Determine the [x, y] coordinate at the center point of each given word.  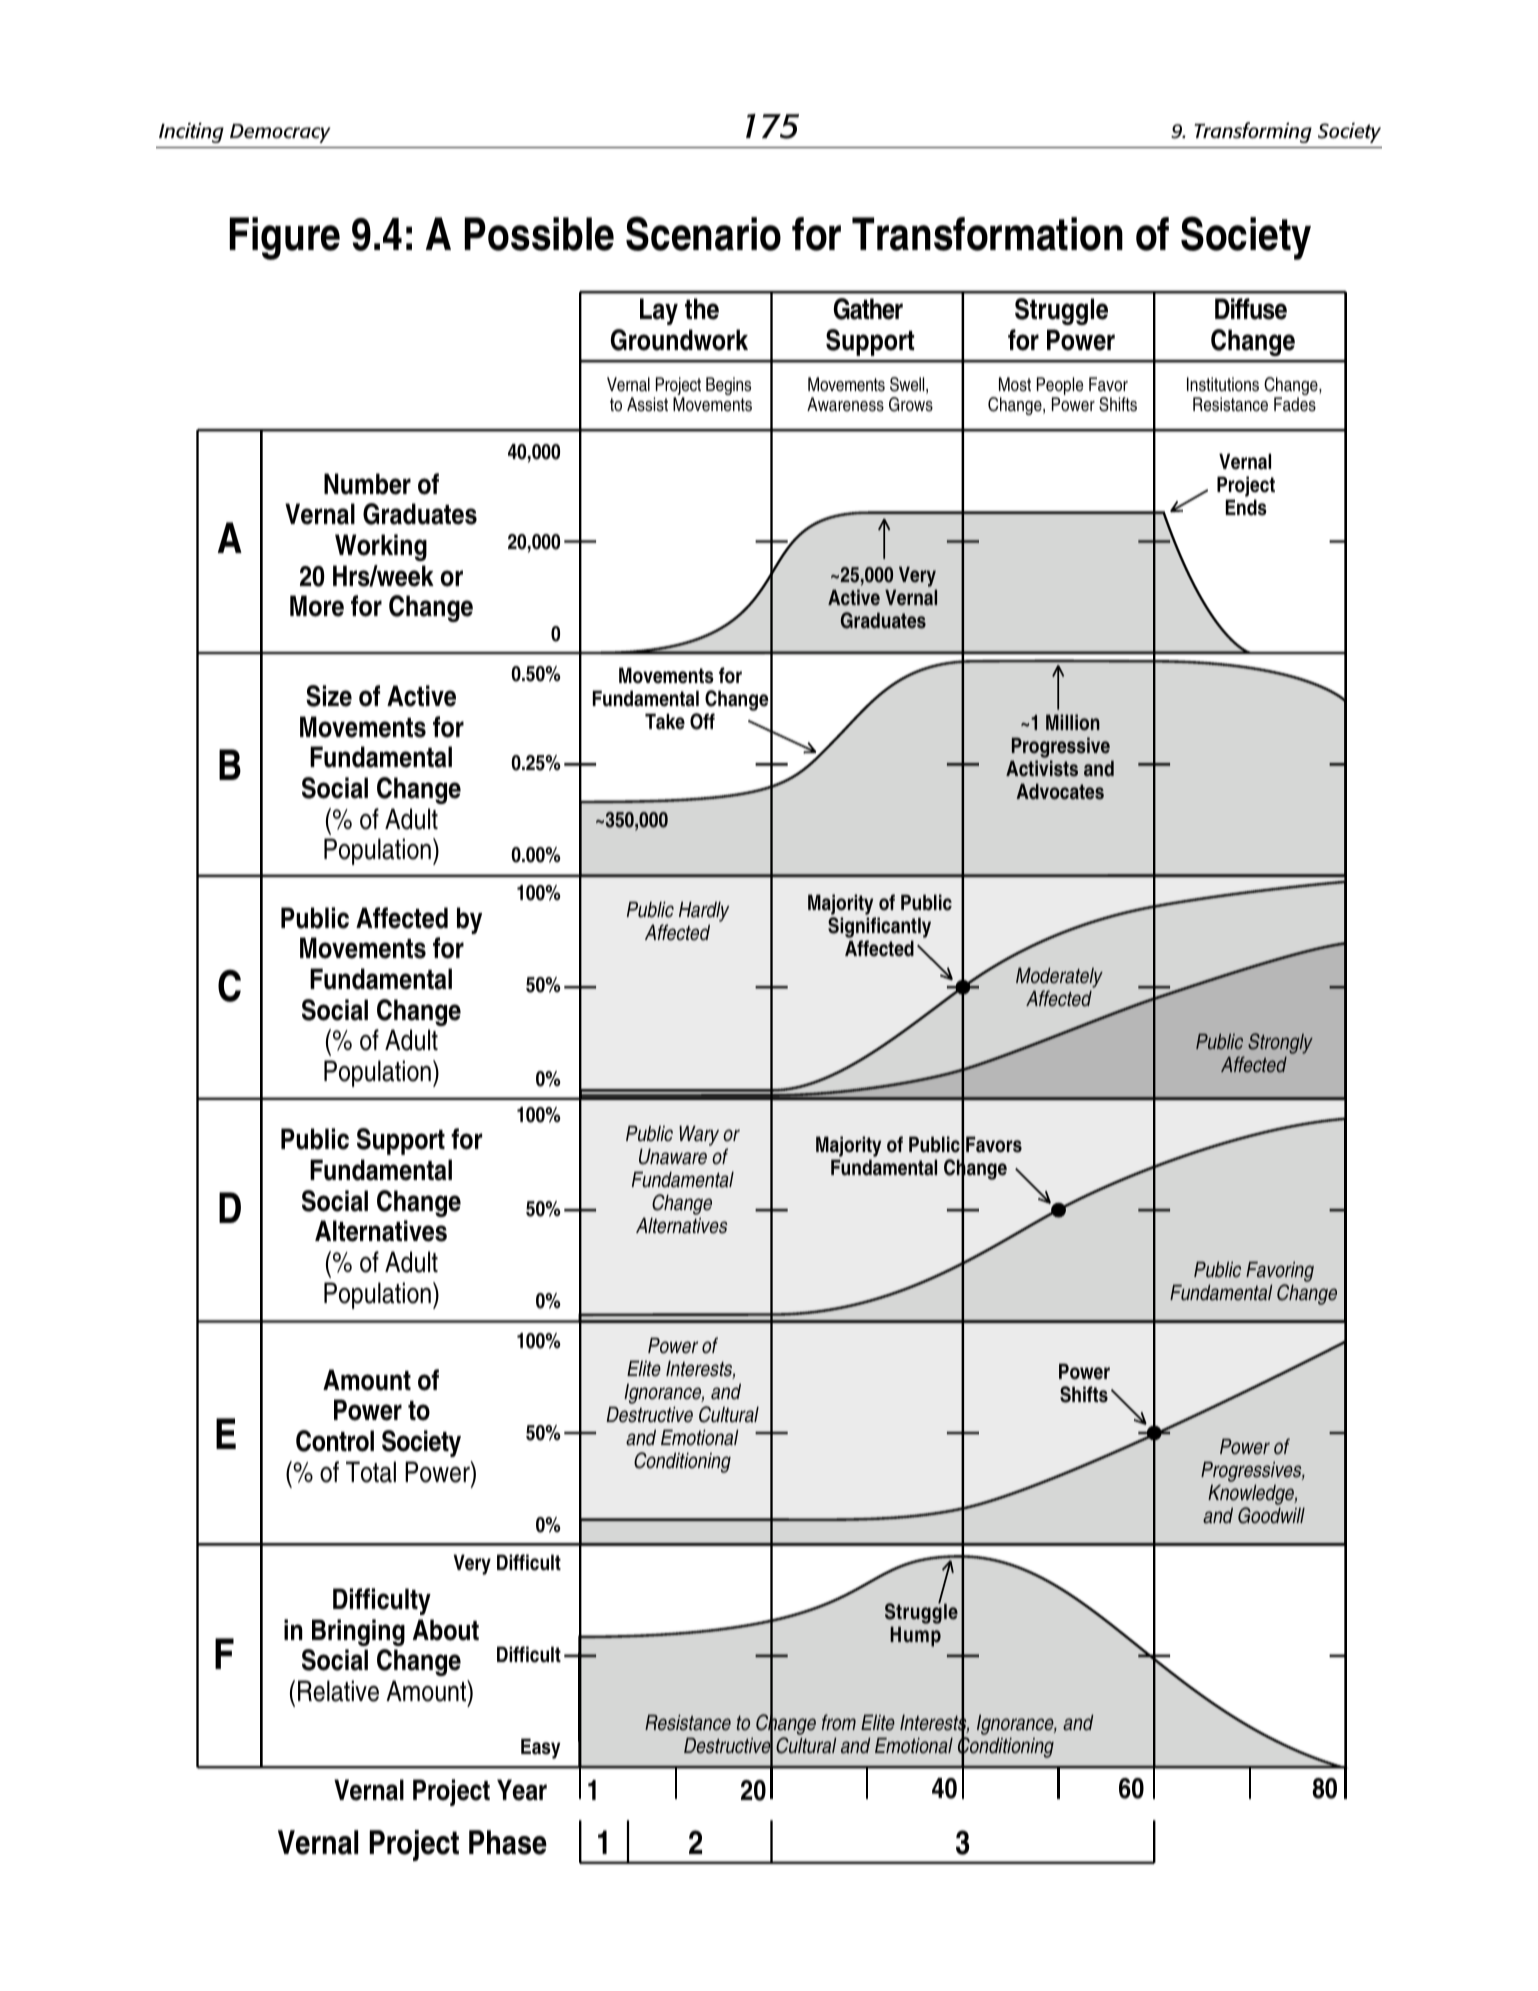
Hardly [704, 911]
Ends [1246, 507]
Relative [338, 1691]
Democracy [280, 133]
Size [329, 696]
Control [335, 1441]
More [317, 606]
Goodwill [1271, 1515]
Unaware [673, 1156]
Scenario [703, 233]
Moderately [1059, 977]
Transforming [1253, 132]
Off [702, 721]
